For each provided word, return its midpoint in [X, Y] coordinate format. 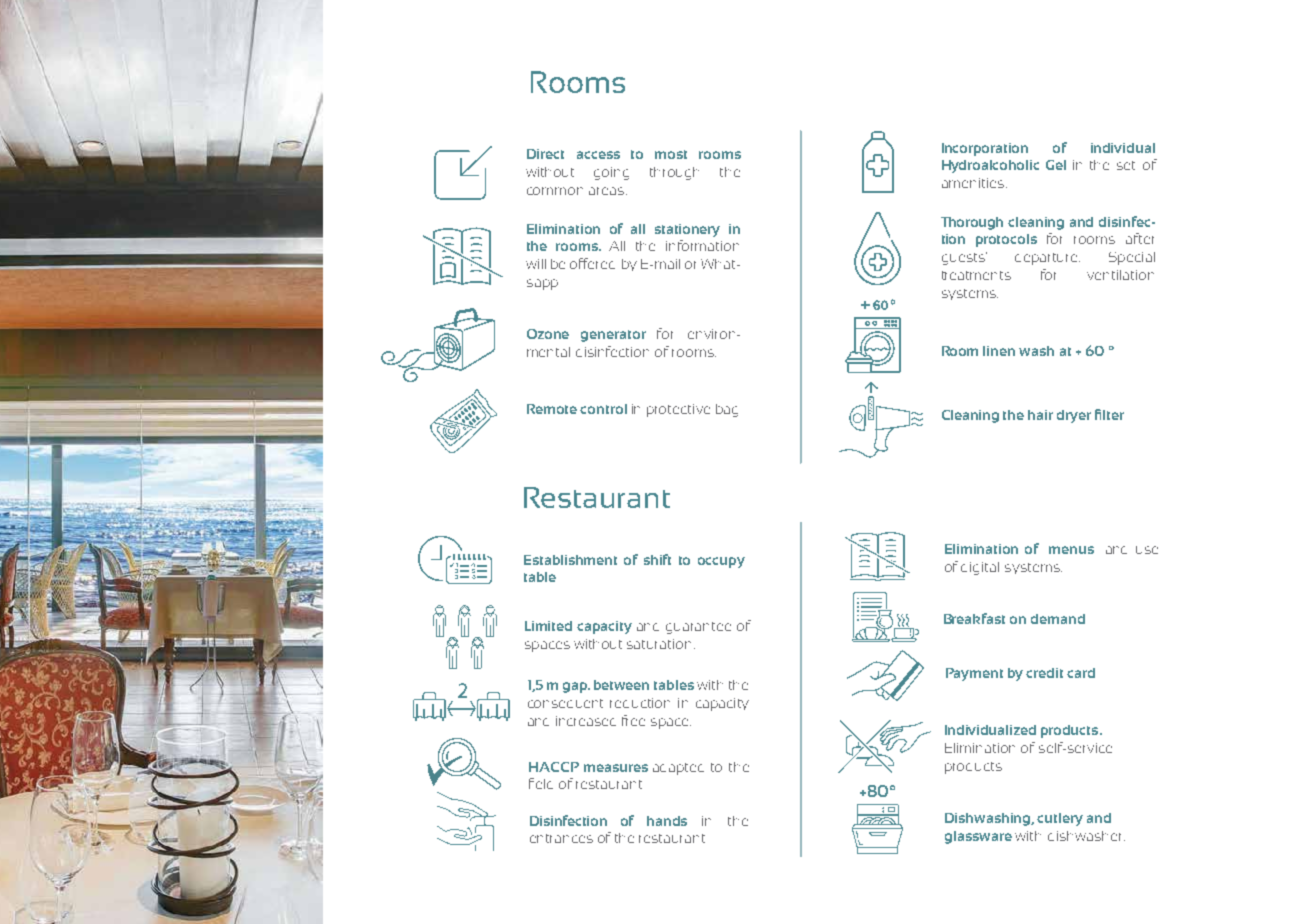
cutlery [1060, 819]
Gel [1056, 165]
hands [667, 821]
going [611, 173]
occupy [721, 562]
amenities [973, 183]
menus [1071, 550]
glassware [978, 837]
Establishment [570, 560]
